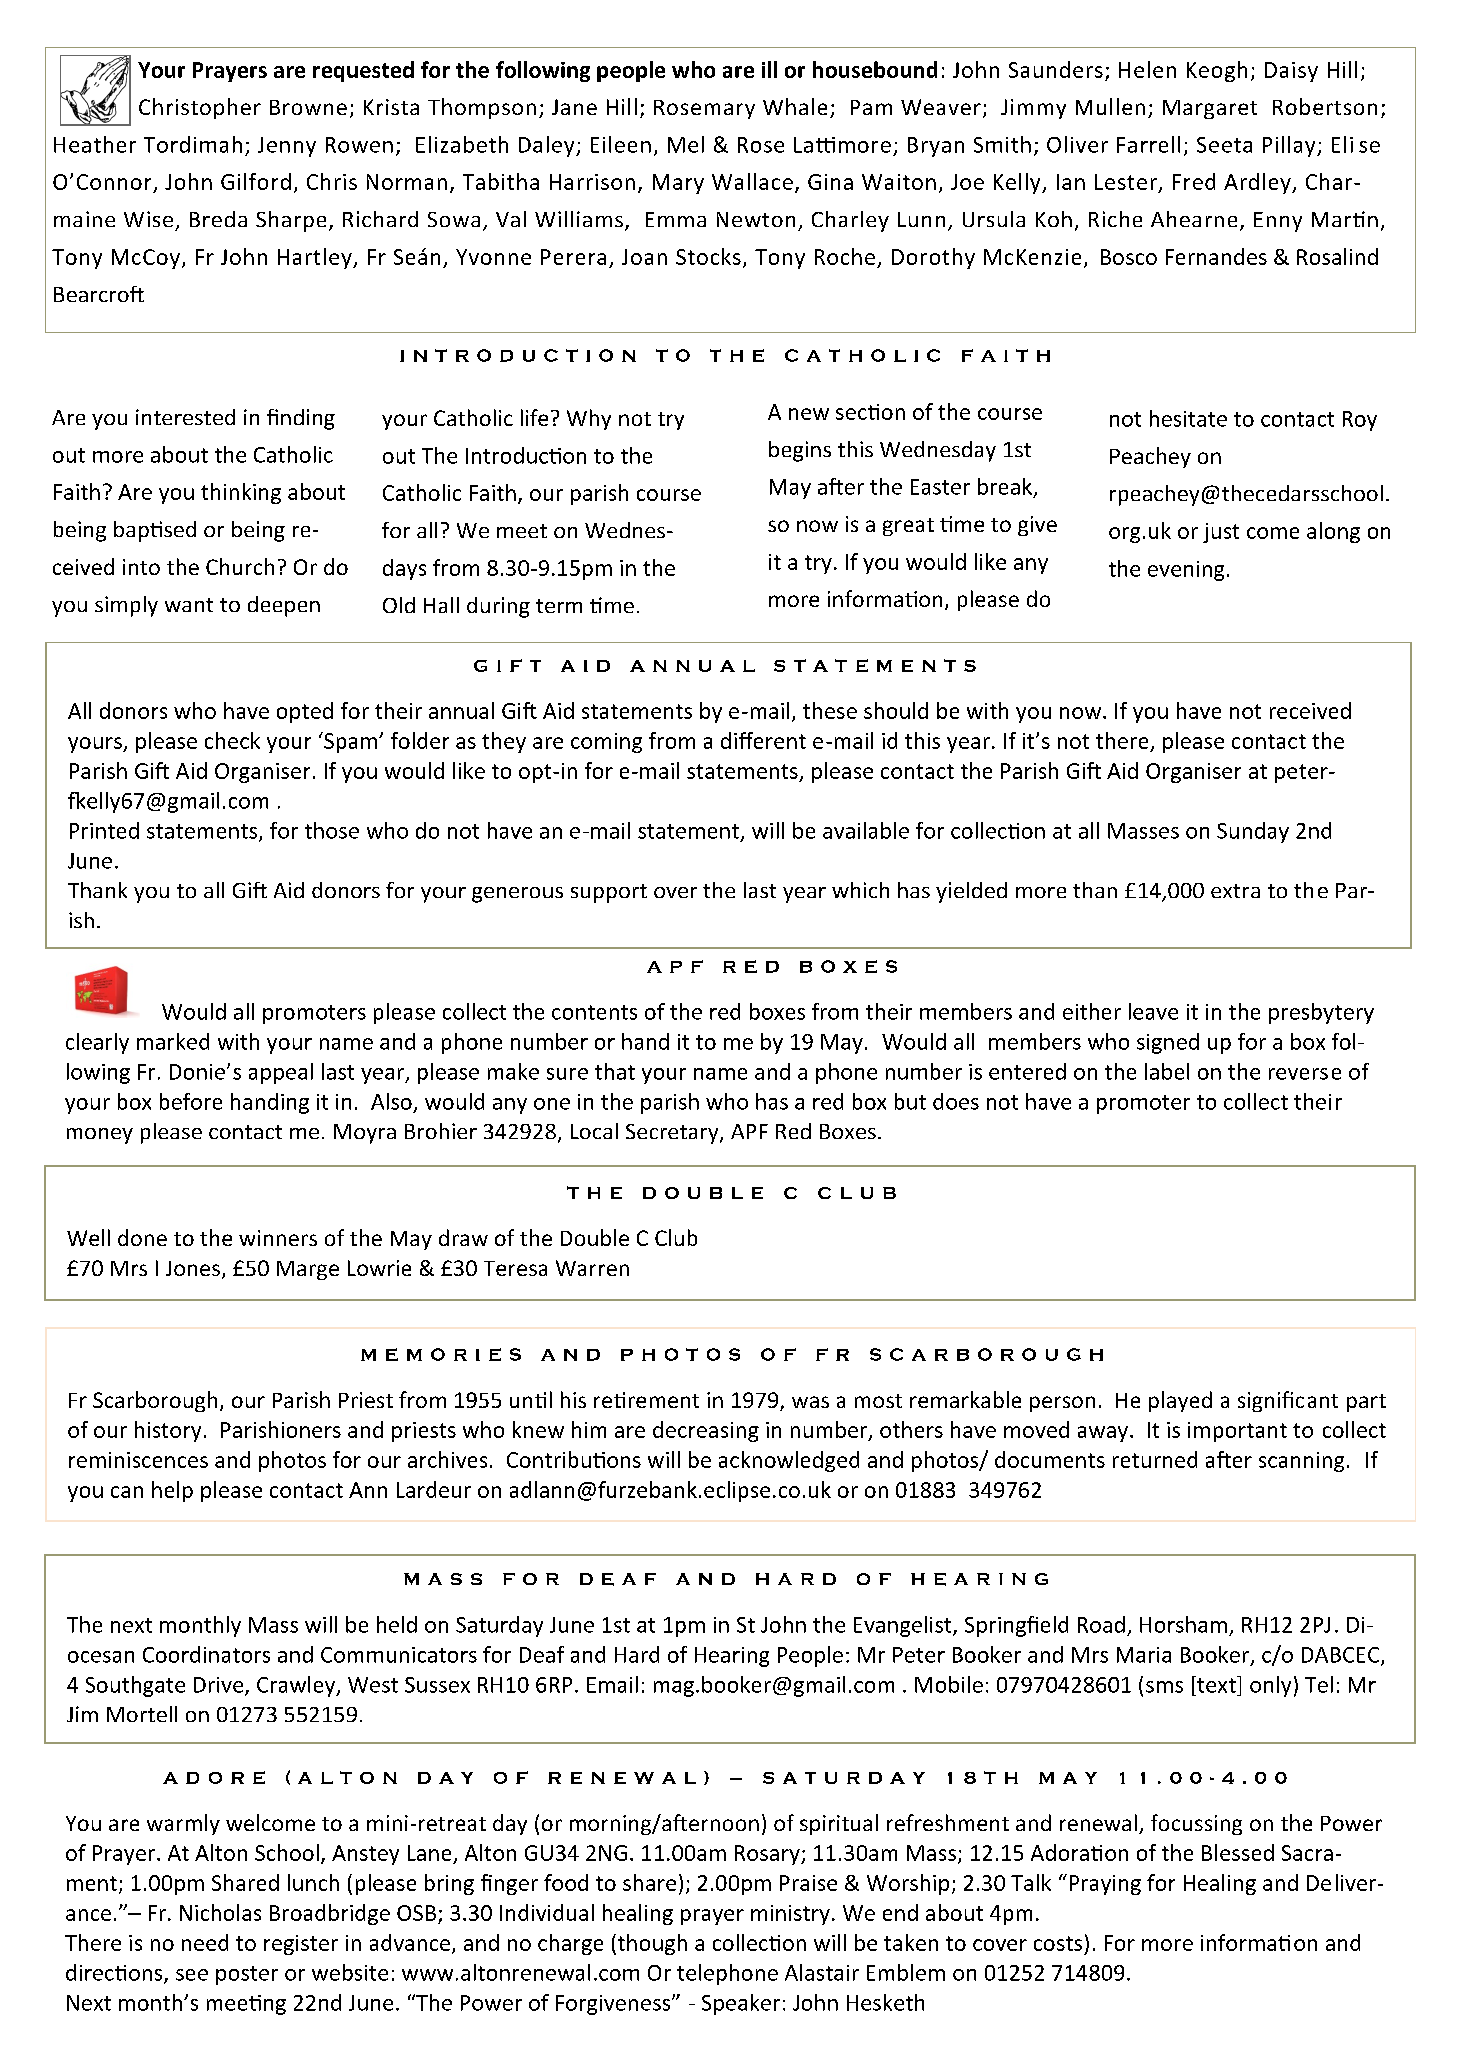  Describe the element at coordinates (1155, 1459) in the page. I see `returned` at that location.
